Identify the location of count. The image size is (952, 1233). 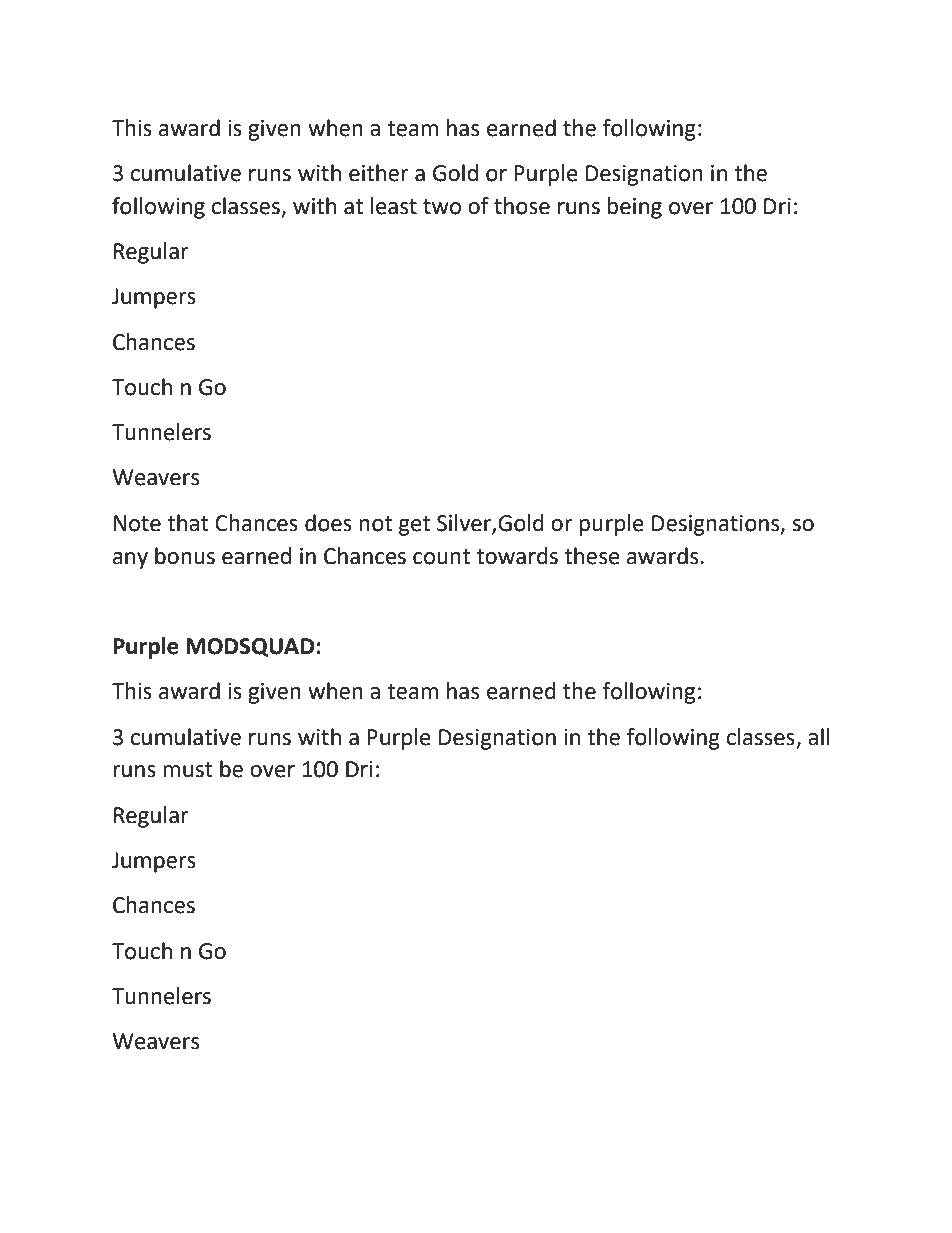
(441, 557).
